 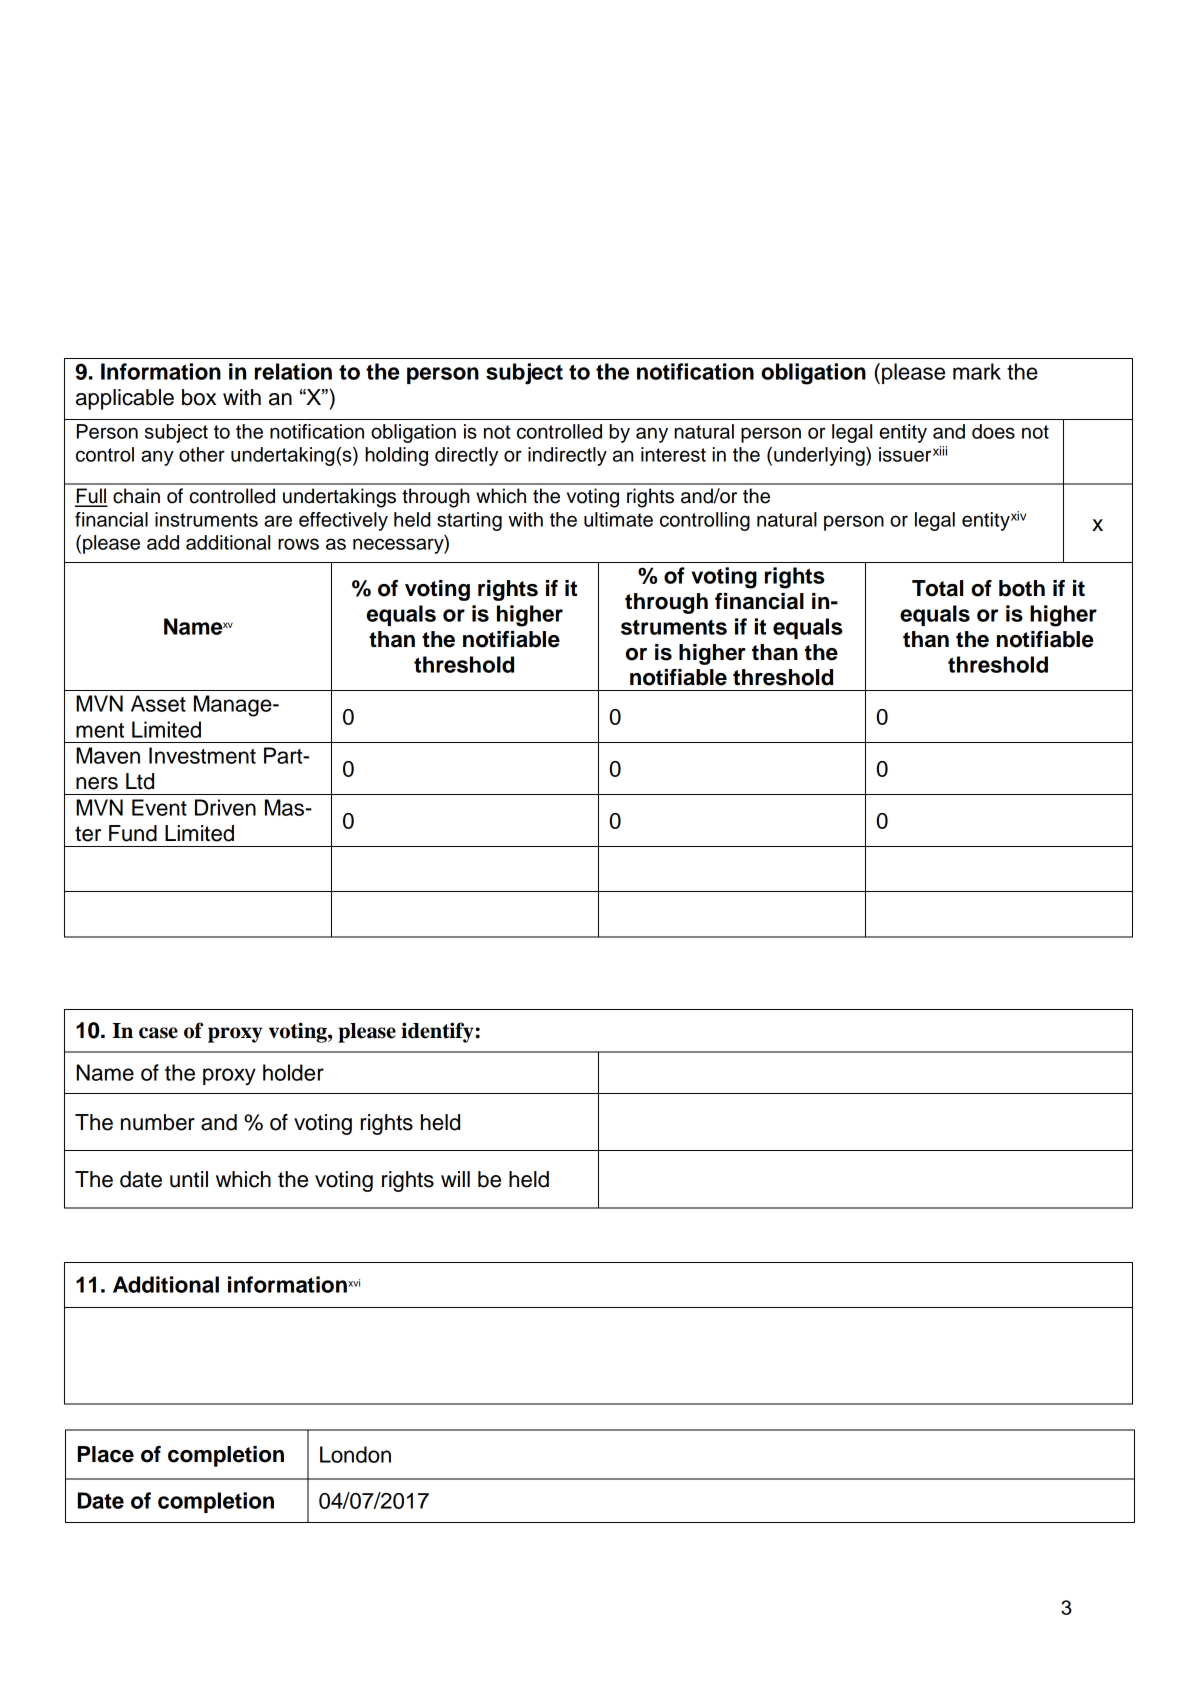 I want to click on box, so click(x=199, y=397).
